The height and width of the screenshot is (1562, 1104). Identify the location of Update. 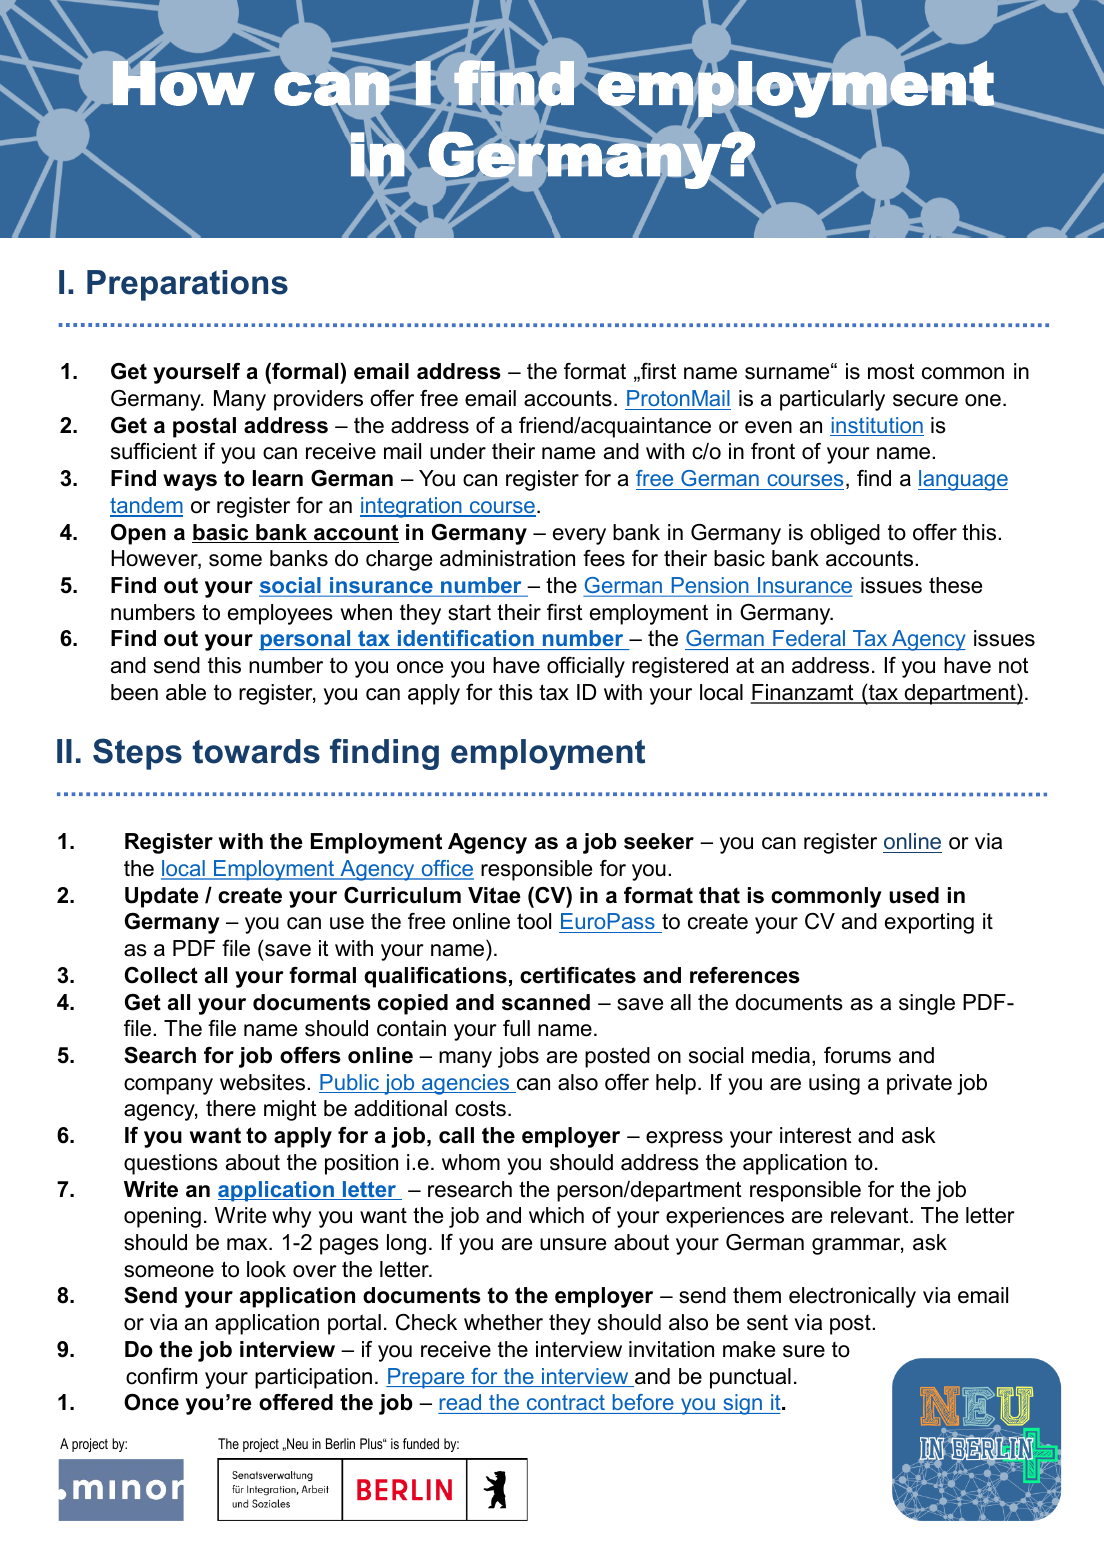
(162, 897).
